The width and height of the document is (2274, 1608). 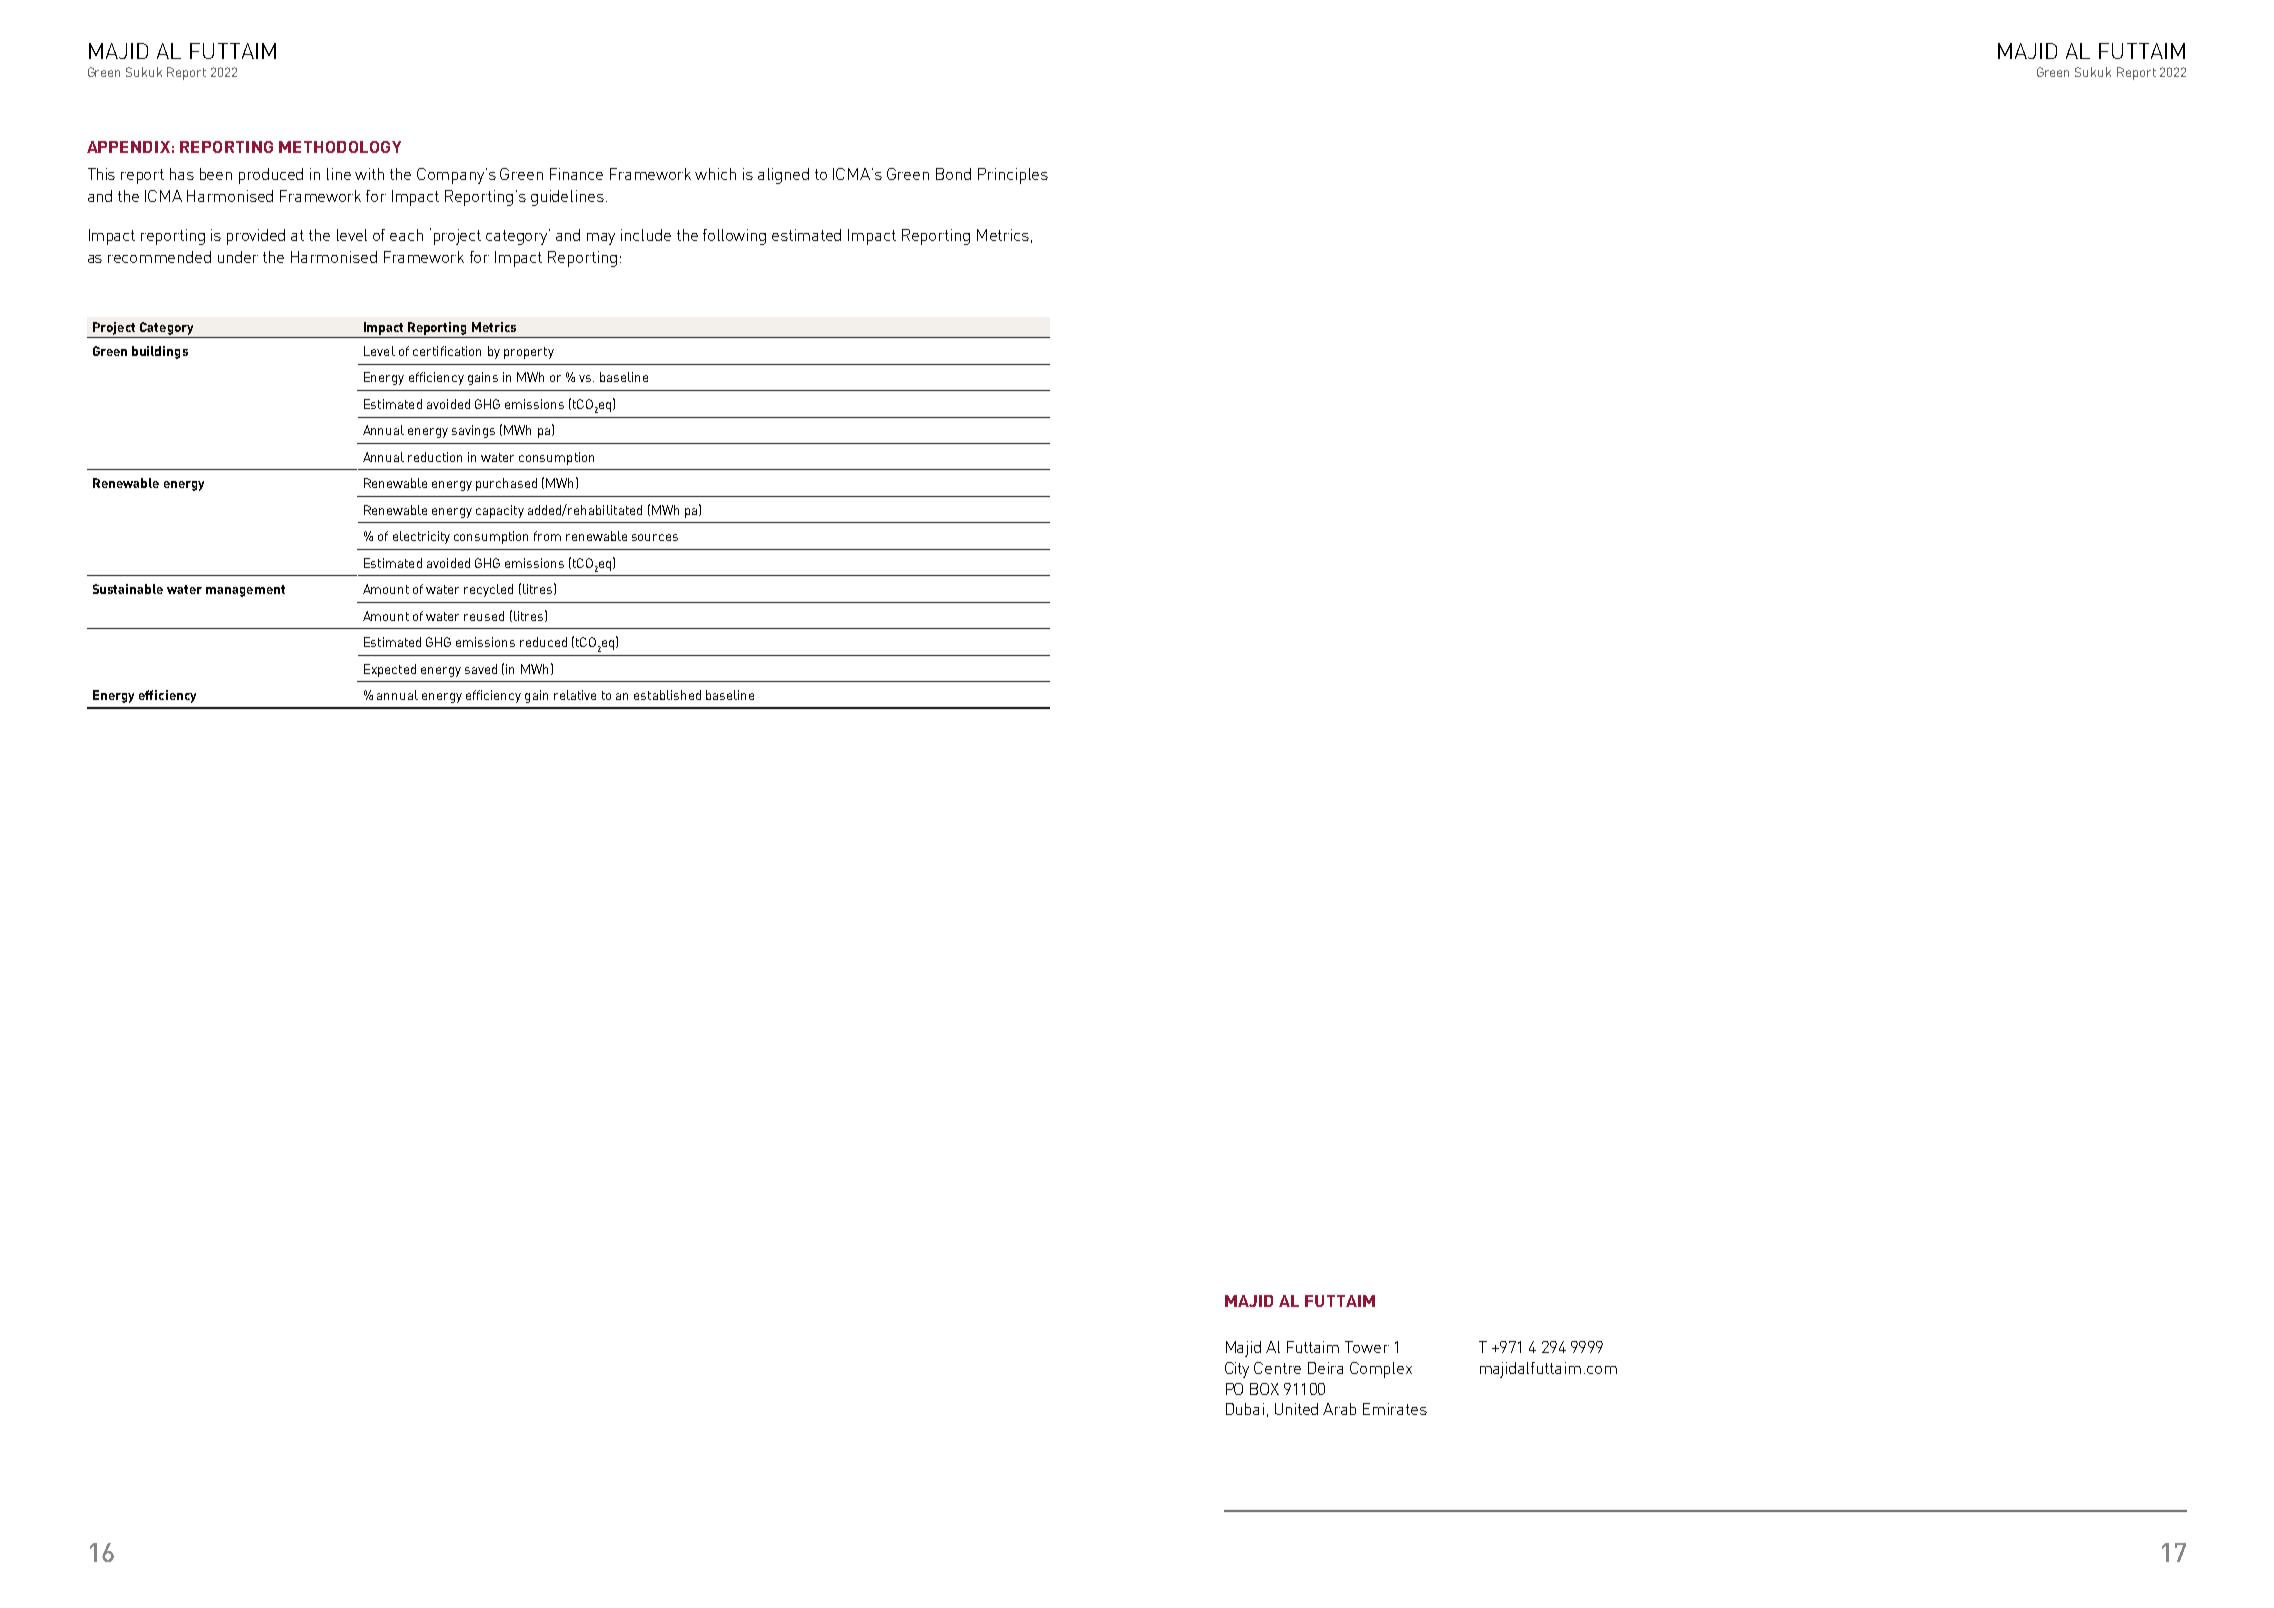 What do you see at coordinates (655, 537) in the document?
I see `sources` at bounding box center [655, 537].
